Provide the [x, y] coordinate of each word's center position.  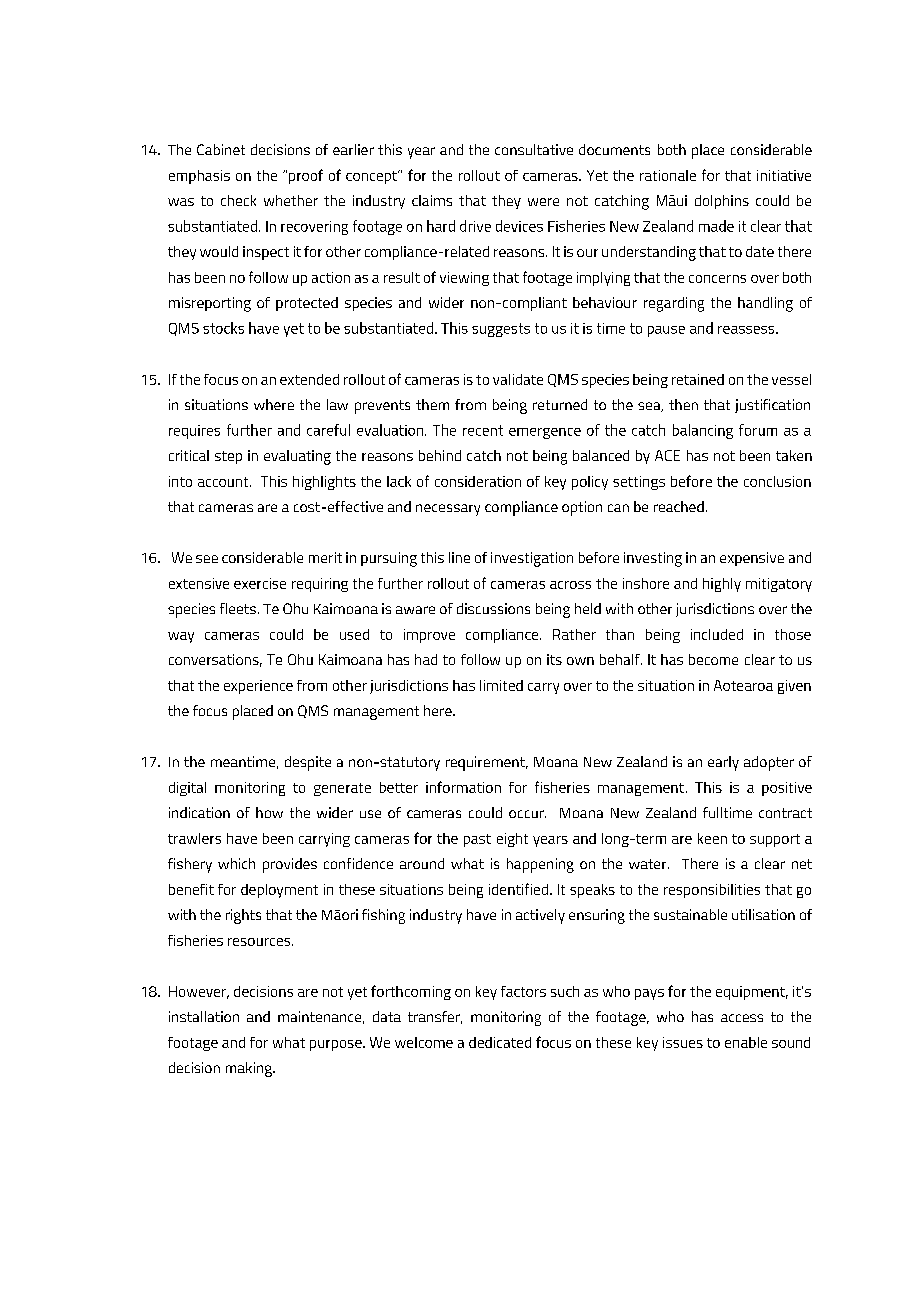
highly [722, 585]
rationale [668, 175]
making [250, 1069]
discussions [493, 608]
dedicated [500, 1042]
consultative [534, 149]
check [238, 200]
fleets [238, 608]
